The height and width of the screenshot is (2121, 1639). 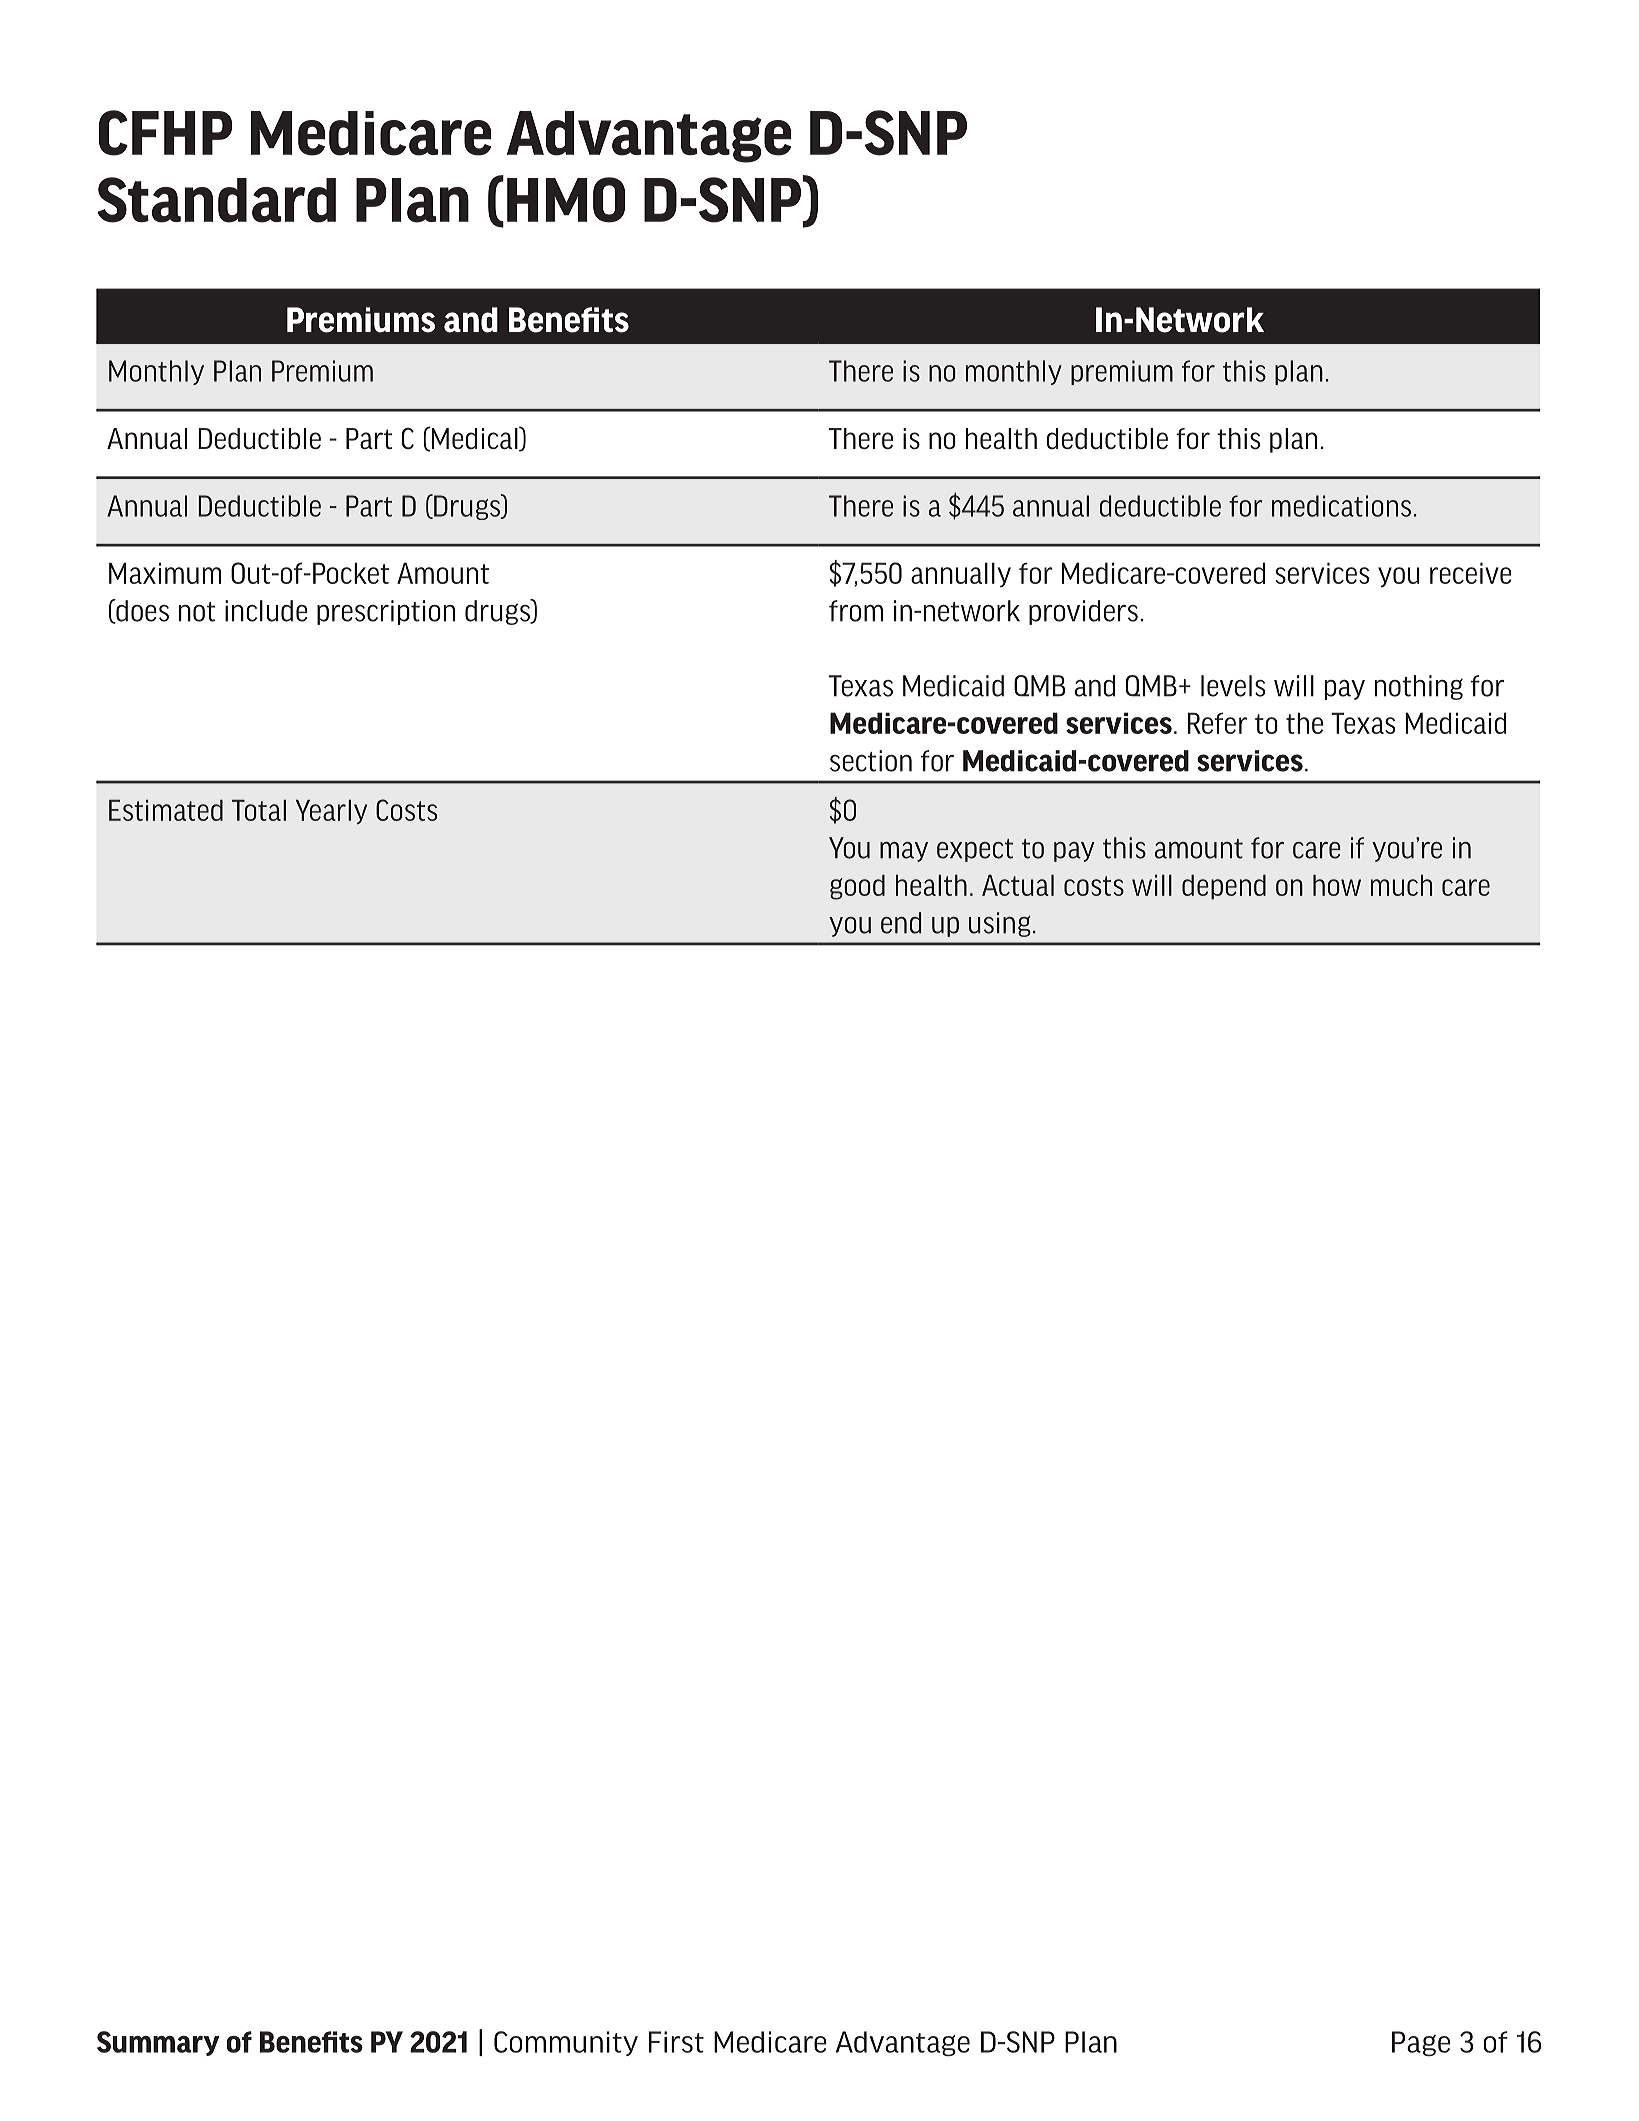 What do you see at coordinates (871, 761) in the screenshot?
I see `section` at bounding box center [871, 761].
